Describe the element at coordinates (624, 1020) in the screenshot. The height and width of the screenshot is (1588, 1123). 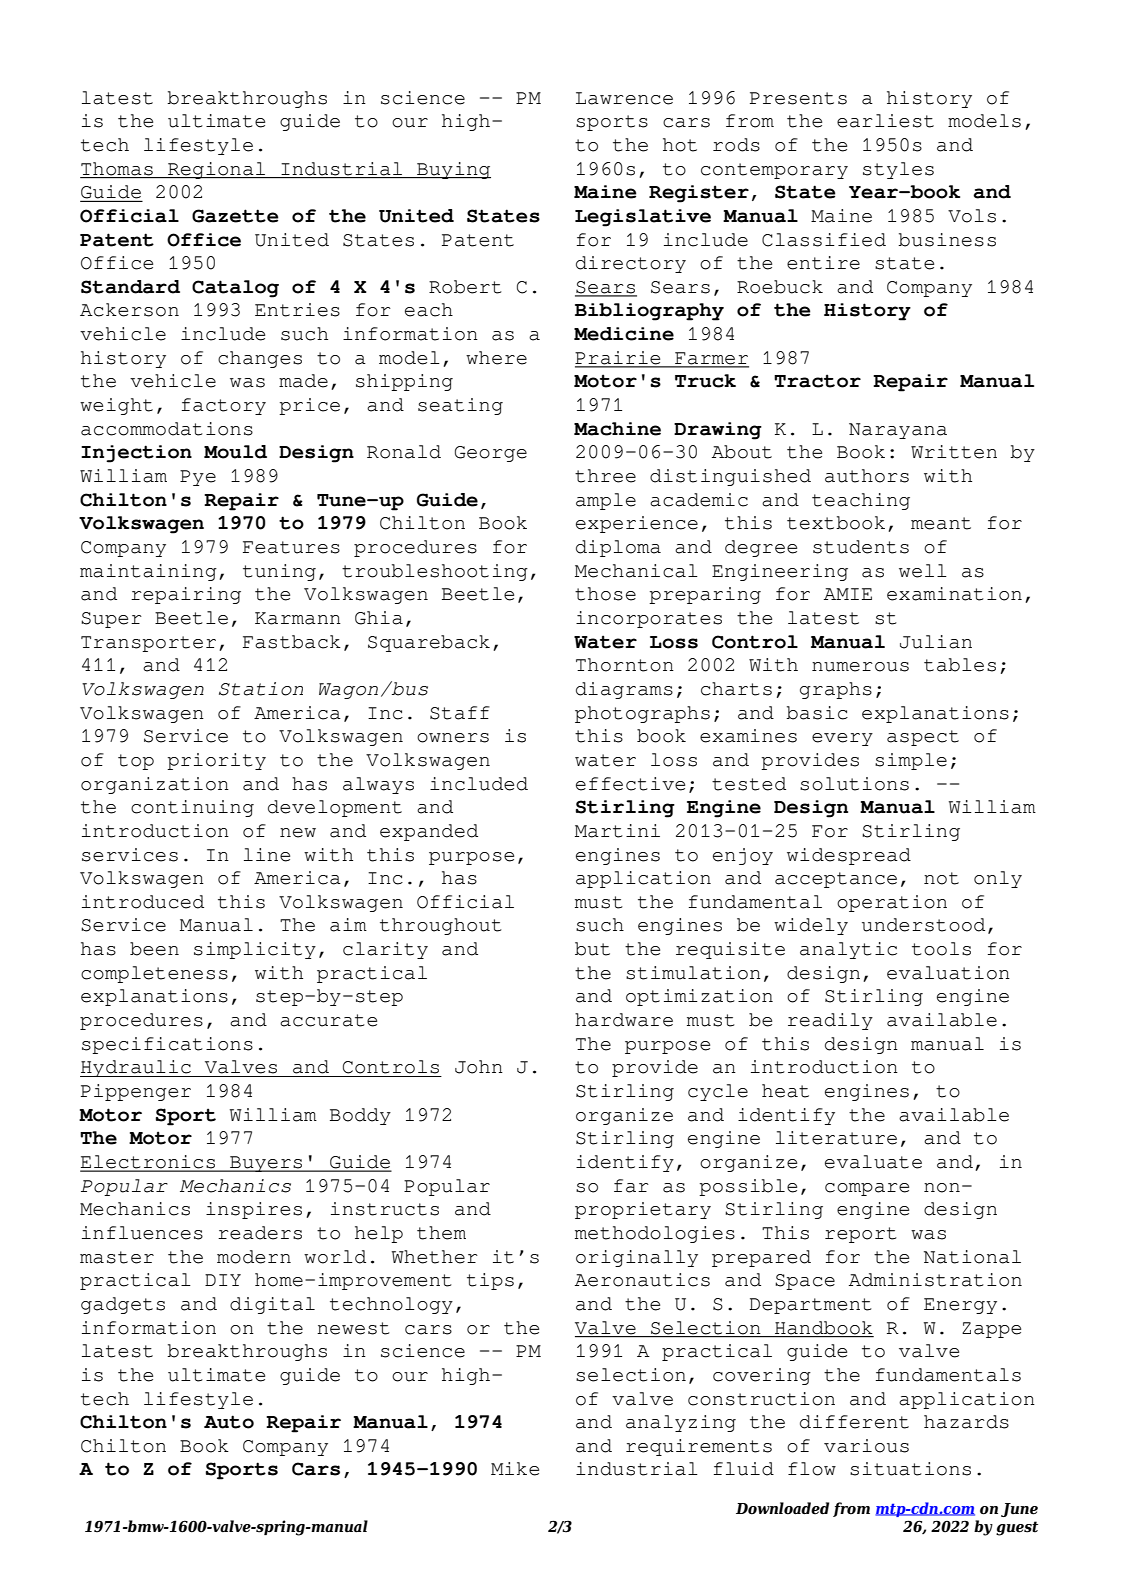
I see `hardware` at that location.
